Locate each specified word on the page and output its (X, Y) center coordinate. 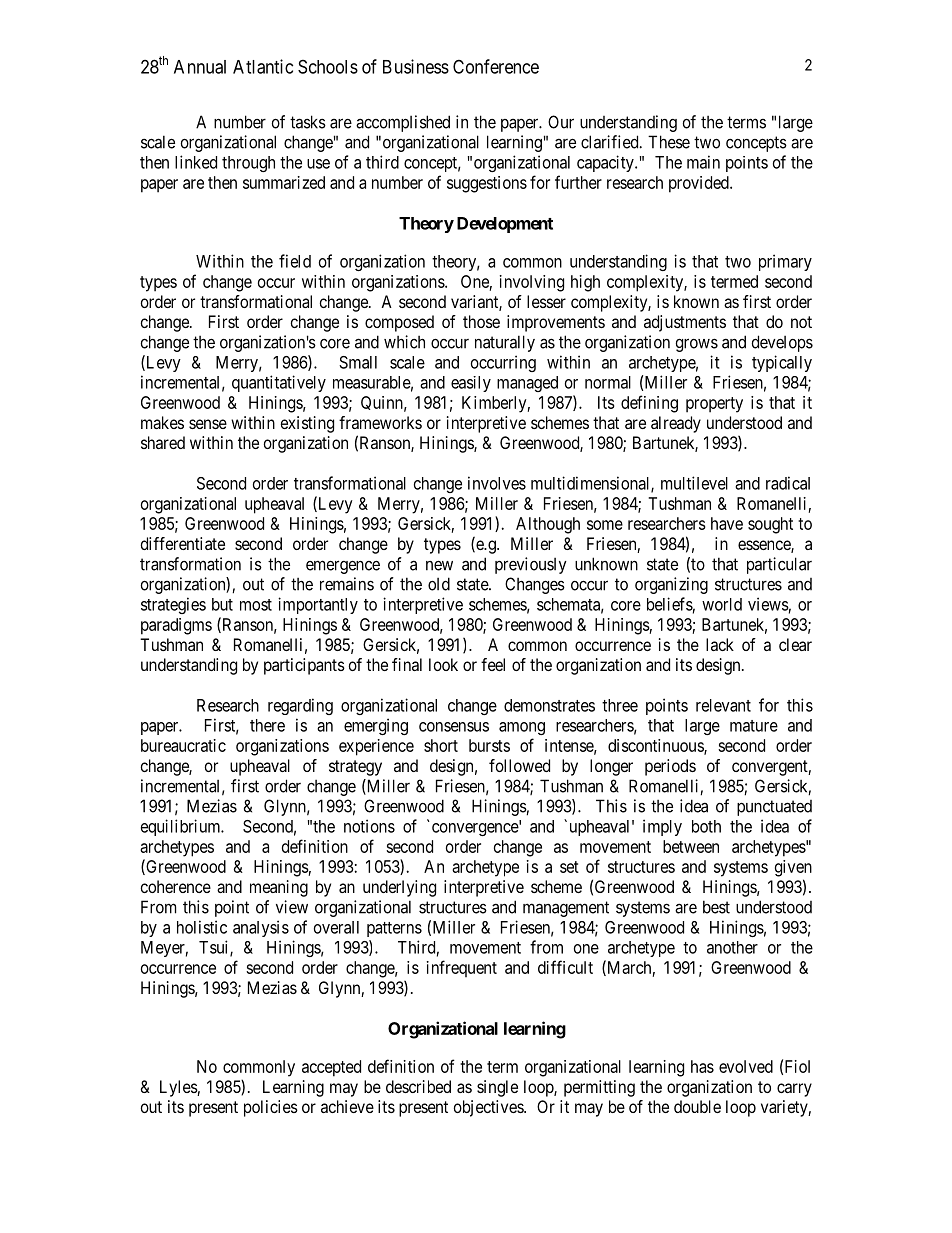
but (222, 604)
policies (271, 1108)
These (669, 142)
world (722, 604)
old (439, 584)
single (497, 1088)
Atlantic (263, 66)
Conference (496, 66)
